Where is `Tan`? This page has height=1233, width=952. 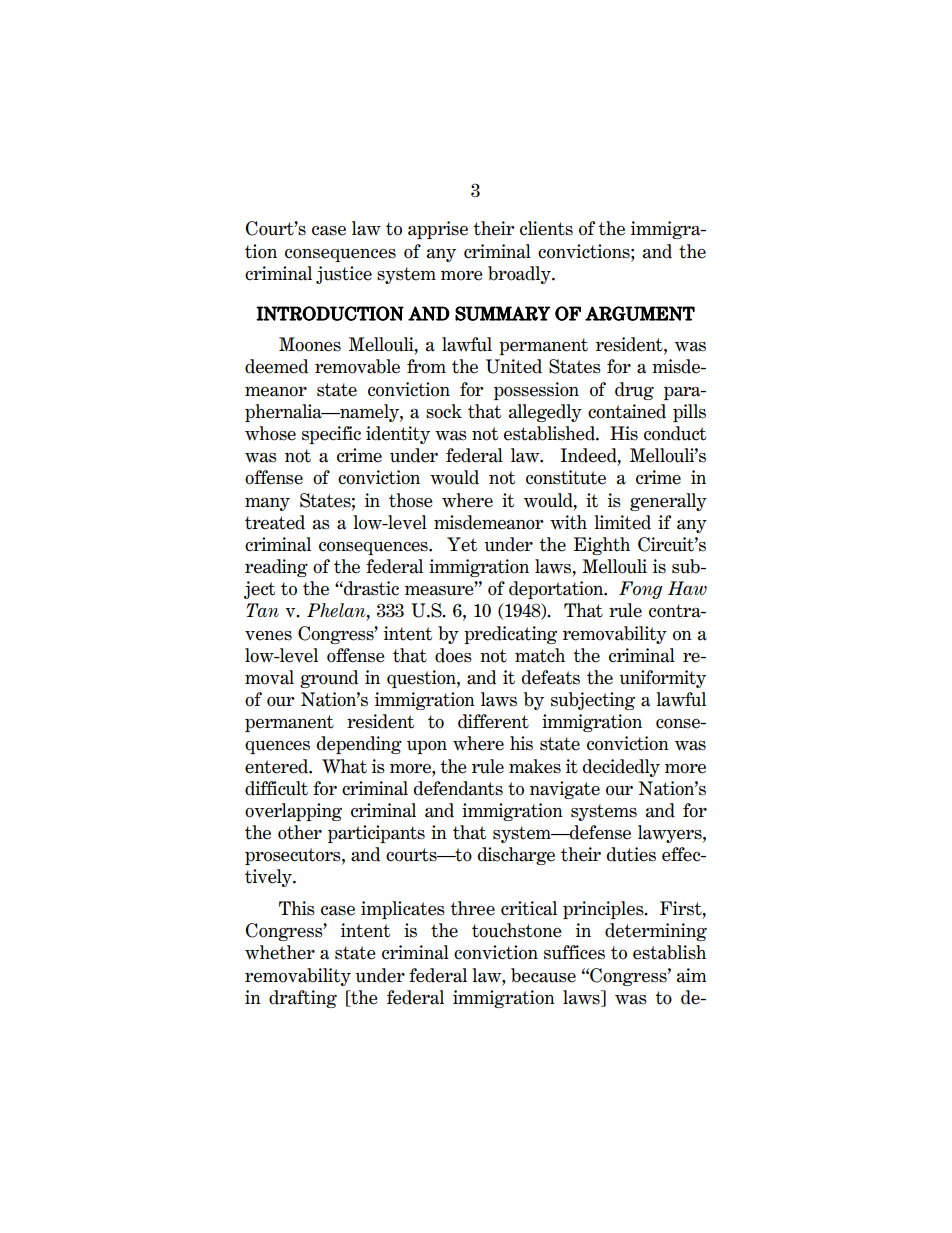 Tan is located at coordinates (262, 610).
